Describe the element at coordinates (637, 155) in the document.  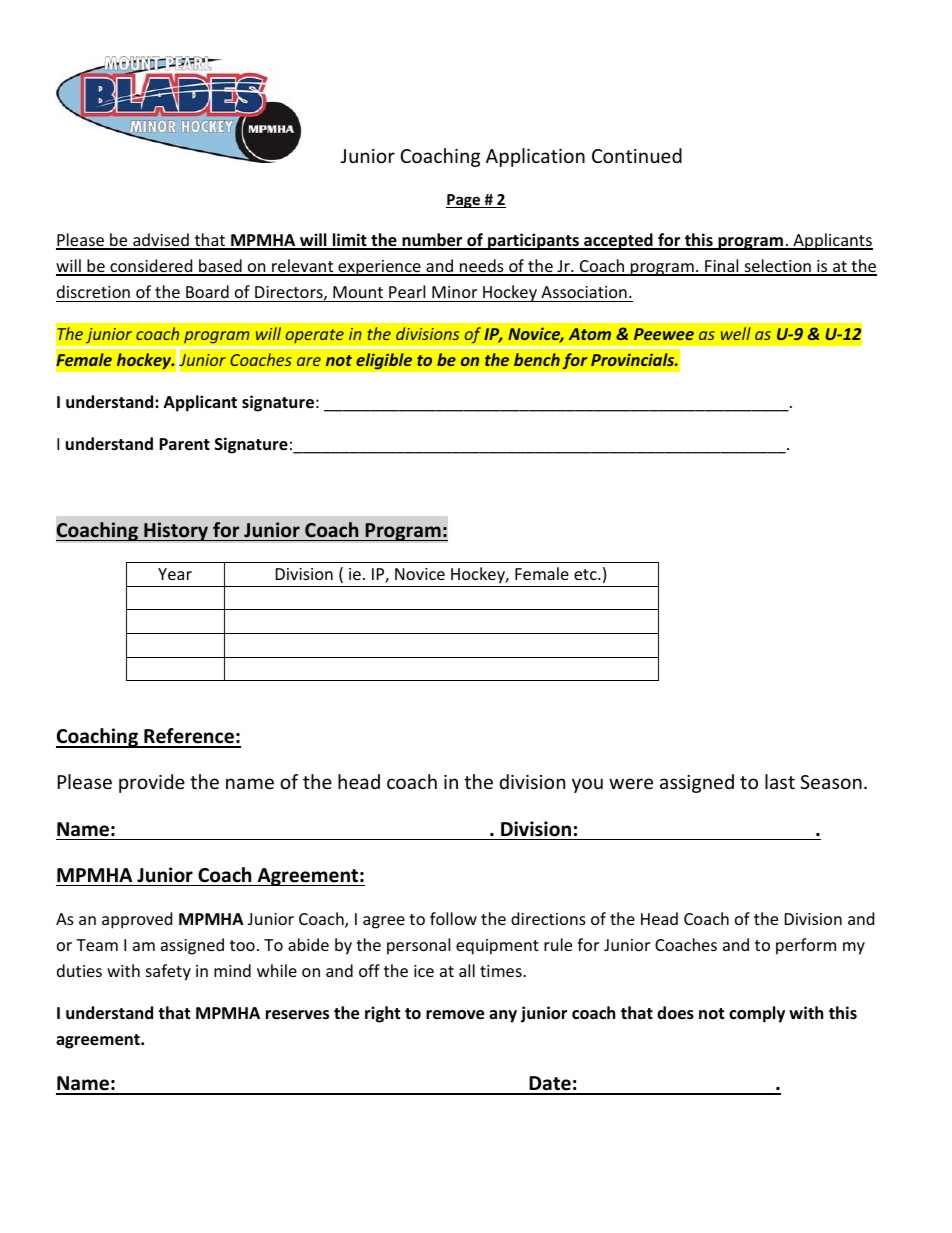
I see `Continued` at that location.
